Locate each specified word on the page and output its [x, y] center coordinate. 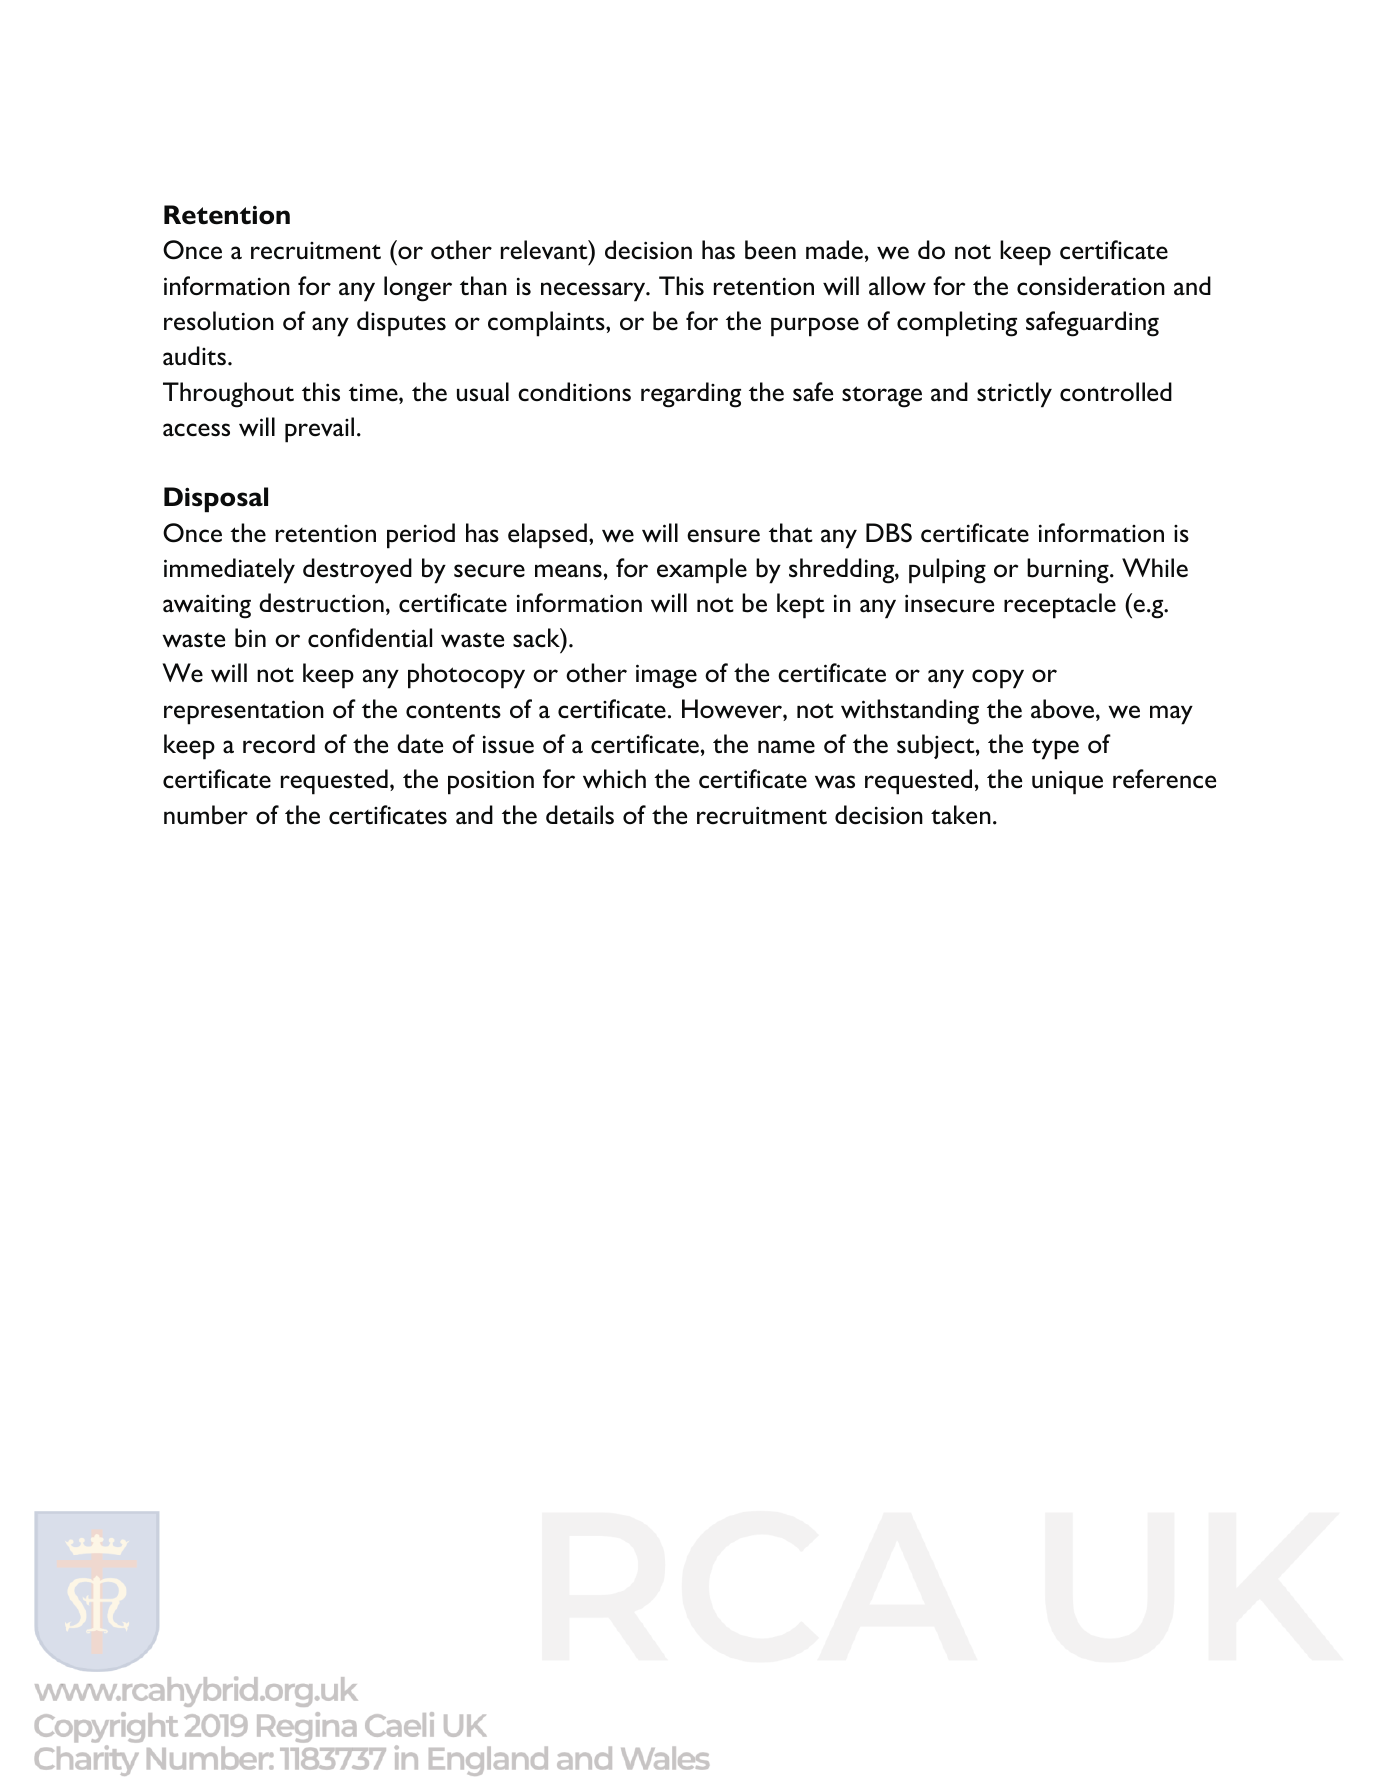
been [770, 250]
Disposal [216, 500]
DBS [889, 533]
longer [418, 289]
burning [1069, 571]
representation [244, 712]
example [702, 571]
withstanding [910, 712]
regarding [691, 395]
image [666, 676]
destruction [321, 603]
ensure [723, 536]
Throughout [228, 395]
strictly [1014, 395]
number [206, 815]
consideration [1091, 286]
